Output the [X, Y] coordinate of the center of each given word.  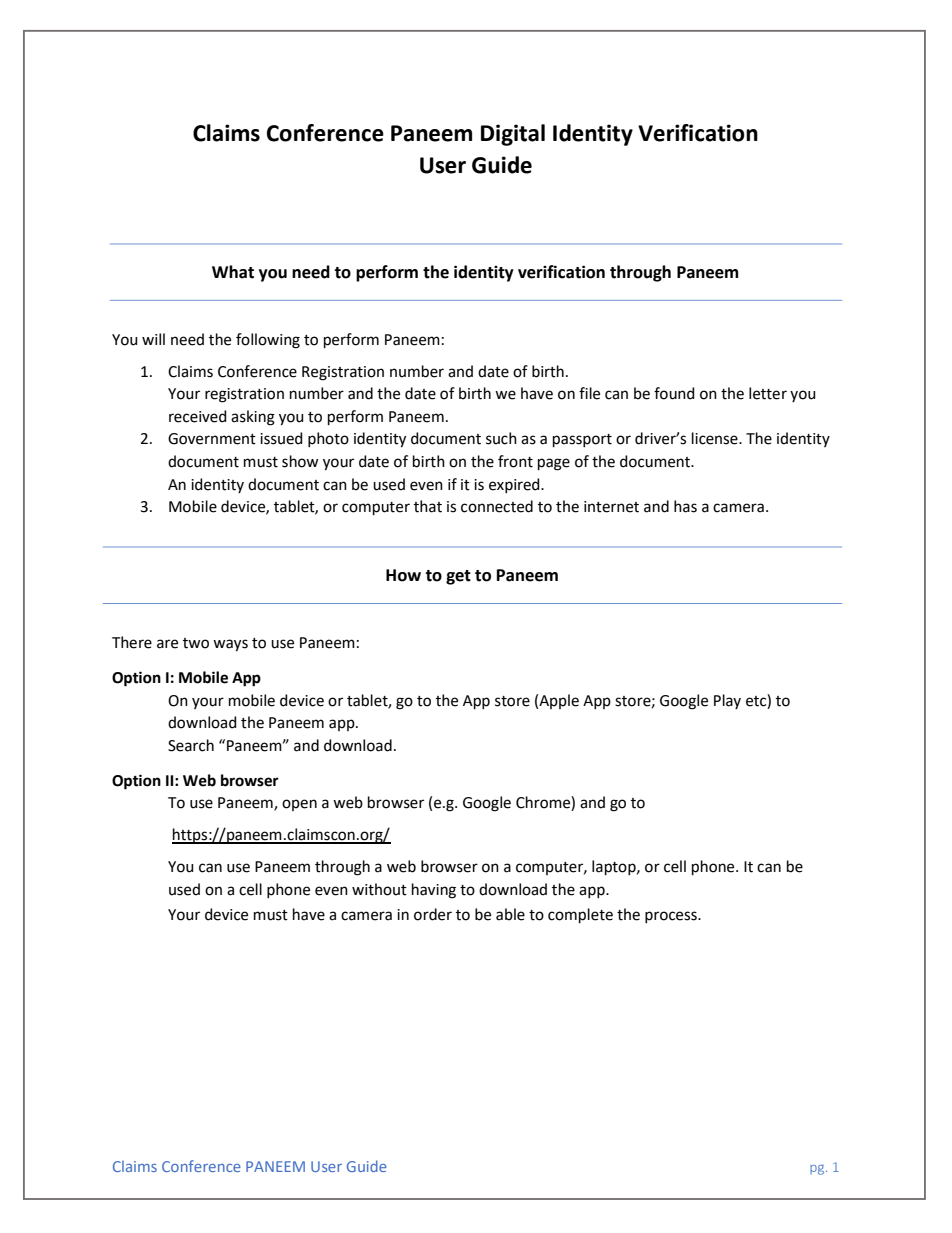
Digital [513, 135]
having [434, 891]
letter [768, 393]
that [428, 506]
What [233, 272]
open [299, 805]
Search [191, 745]
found [674, 393]
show [300, 461]
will [153, 339]
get [458, 577]
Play [727, 701]
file [589, 393]
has [685, 506]
